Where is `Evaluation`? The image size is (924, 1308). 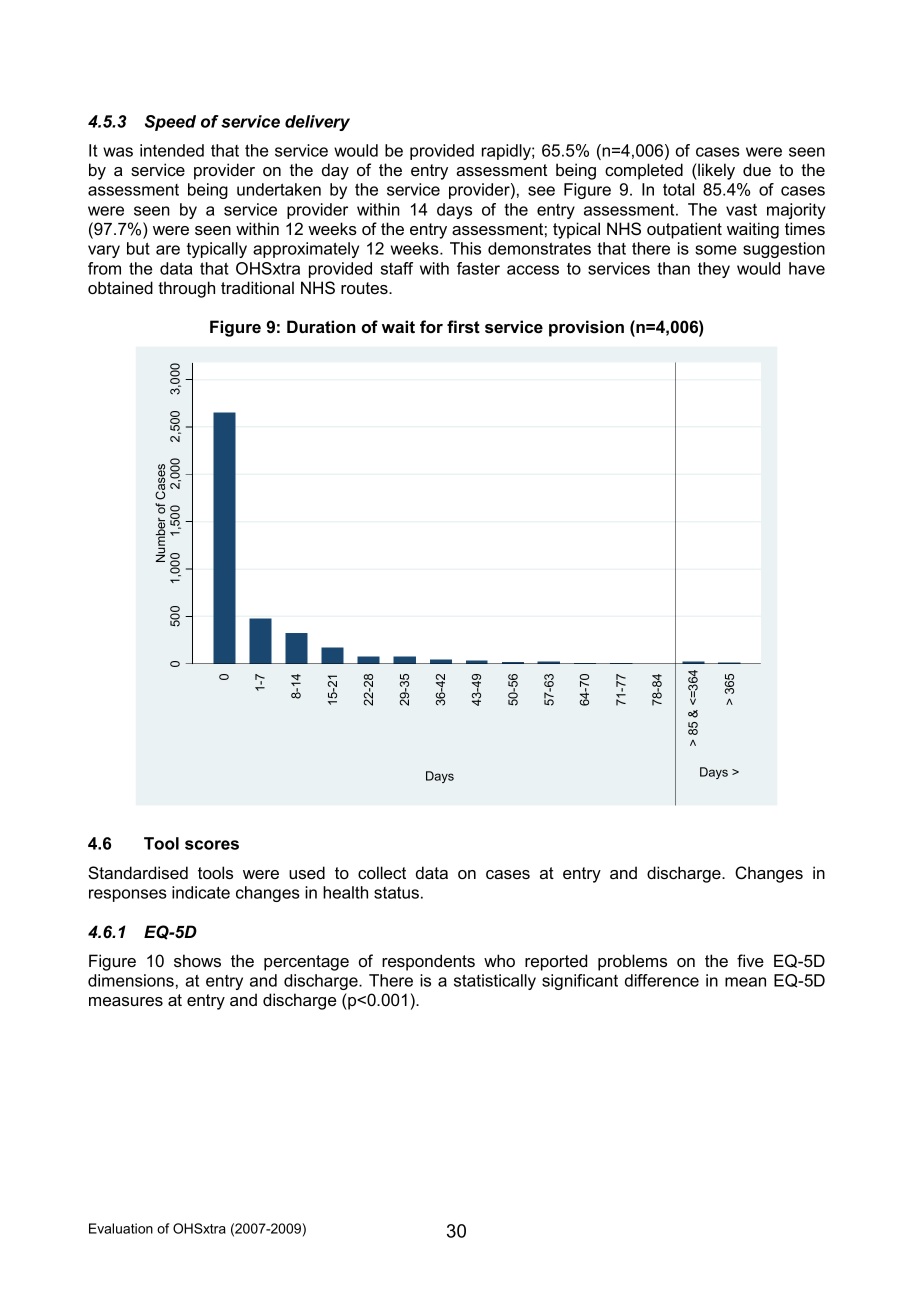 Evaluation is located at coordinates (121, 1228).
